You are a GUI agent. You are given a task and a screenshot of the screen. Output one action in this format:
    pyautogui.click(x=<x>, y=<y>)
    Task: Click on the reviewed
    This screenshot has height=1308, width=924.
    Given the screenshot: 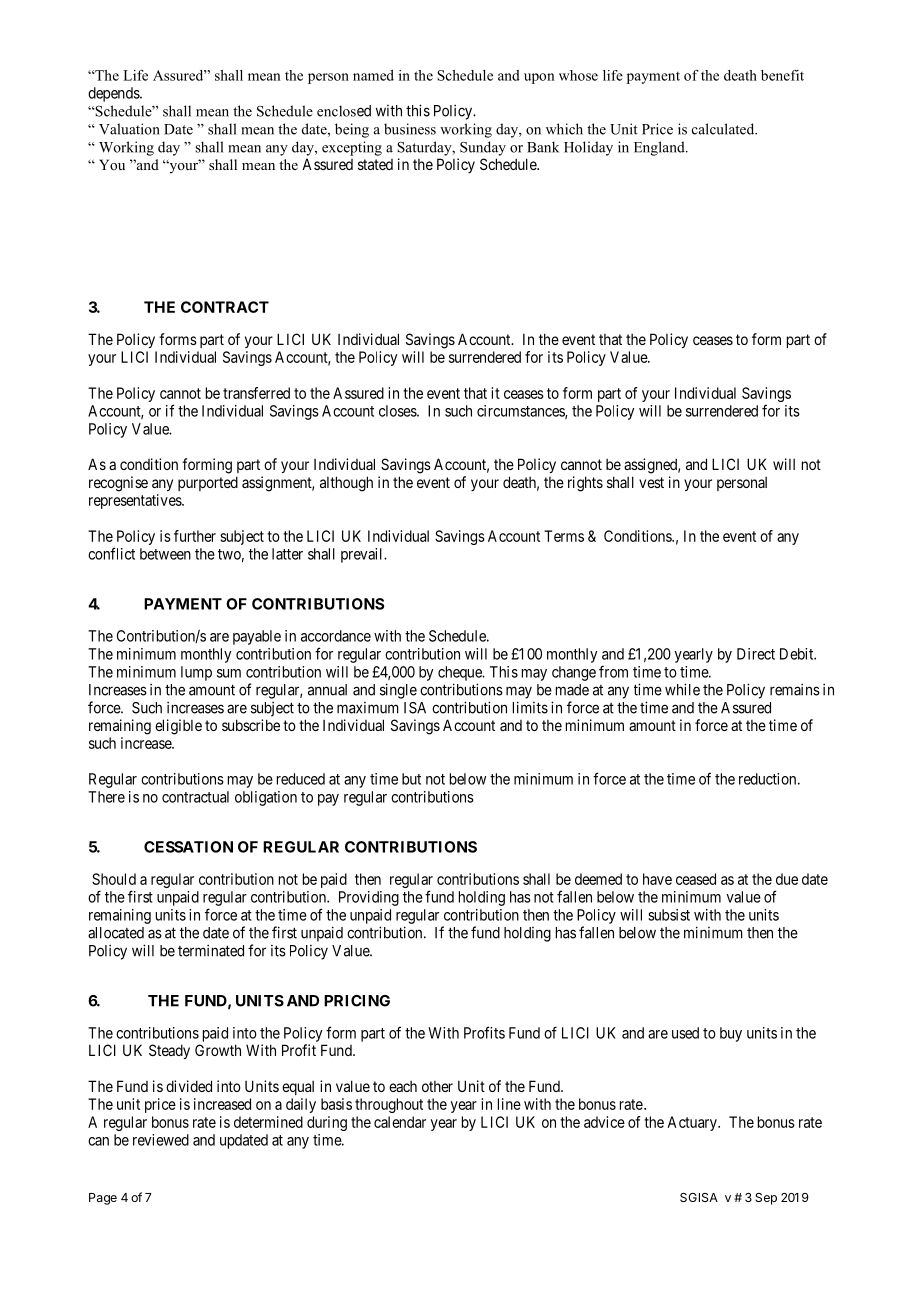 What is the action you would take?
    pyautogui.click(x=161, y=1140)
